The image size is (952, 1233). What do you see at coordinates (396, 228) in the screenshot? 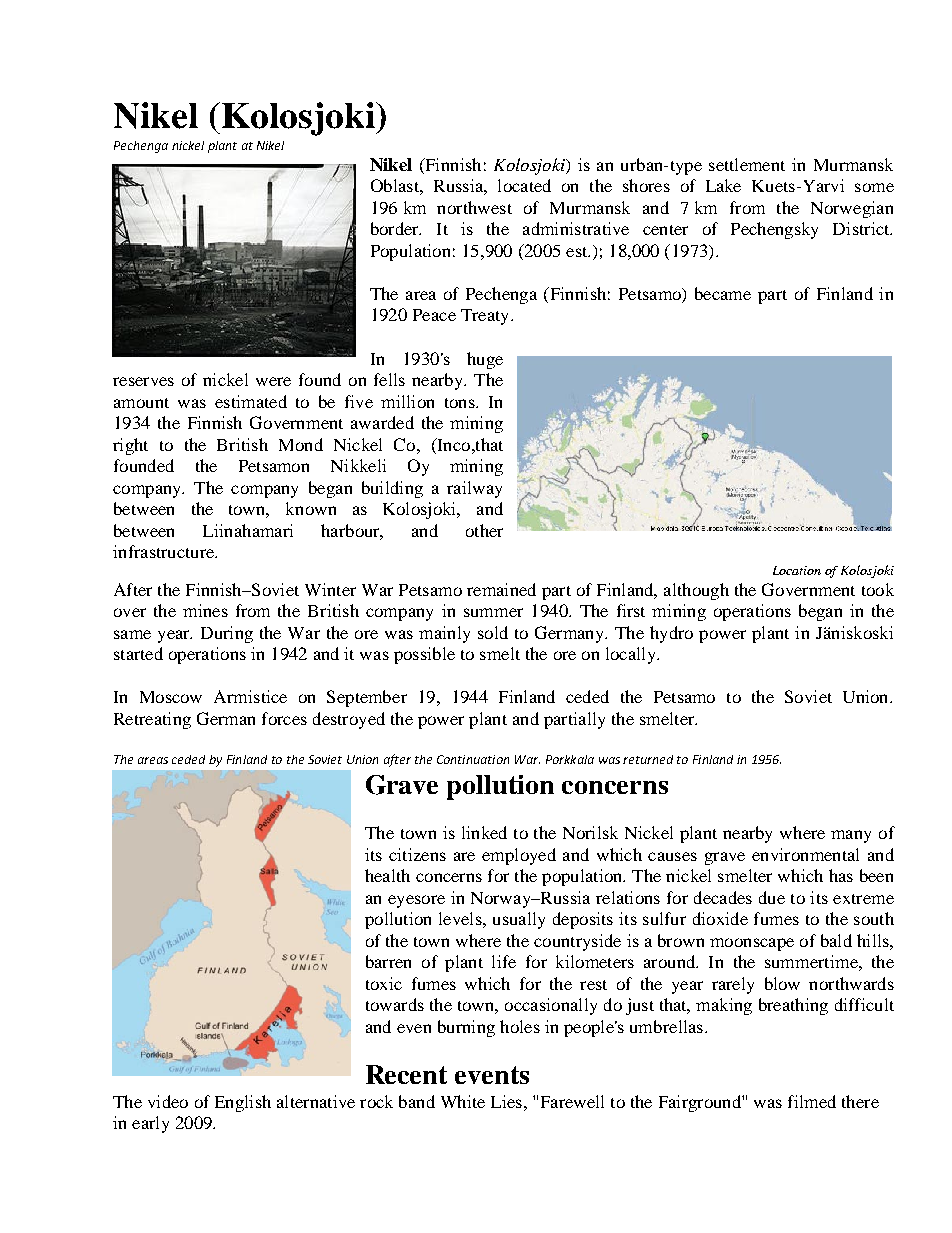
I see `border` at bounding box center [396, 228].
